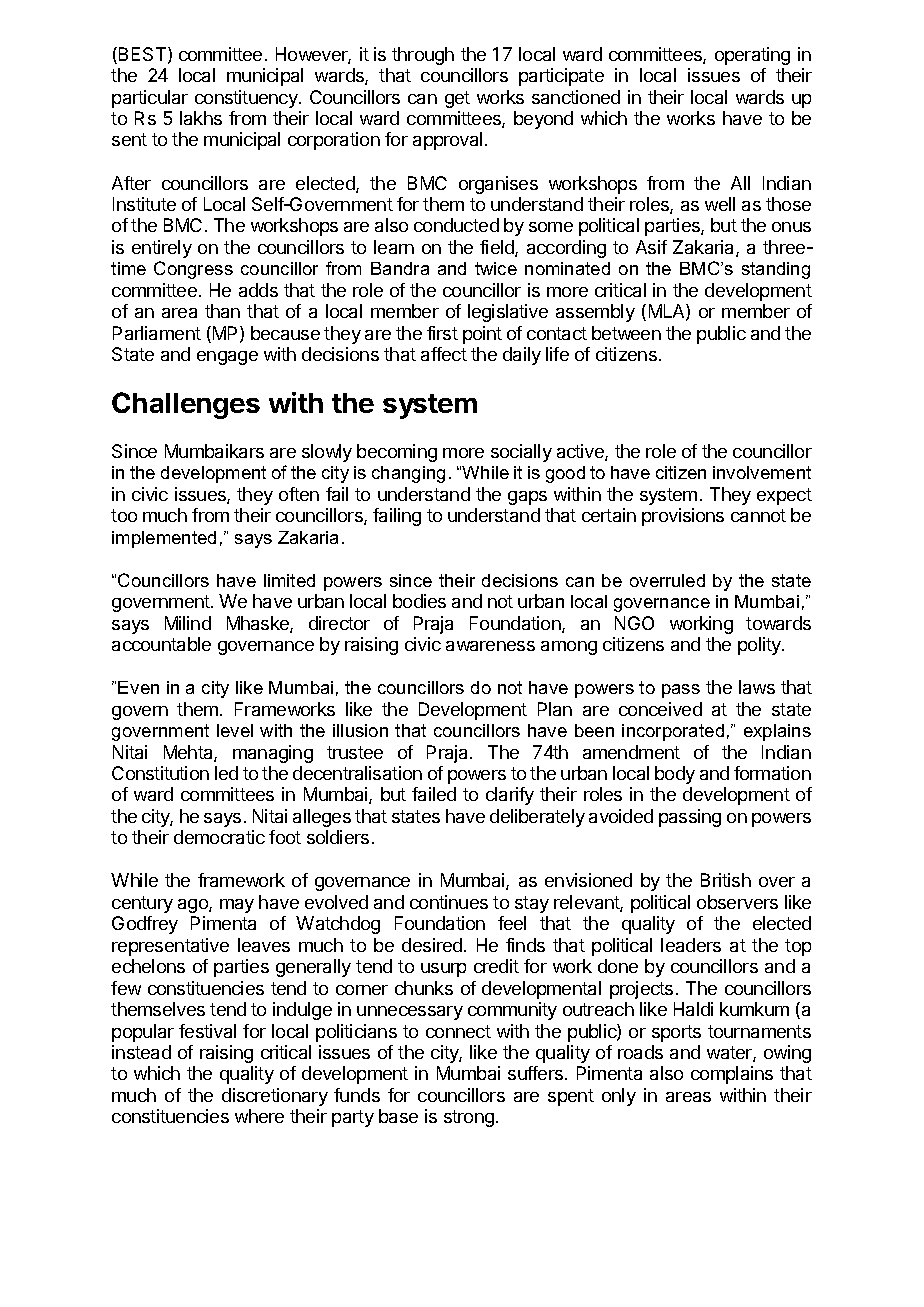  Describe the element at coordinates (726, 880) in the document. I see `British` at that location.
